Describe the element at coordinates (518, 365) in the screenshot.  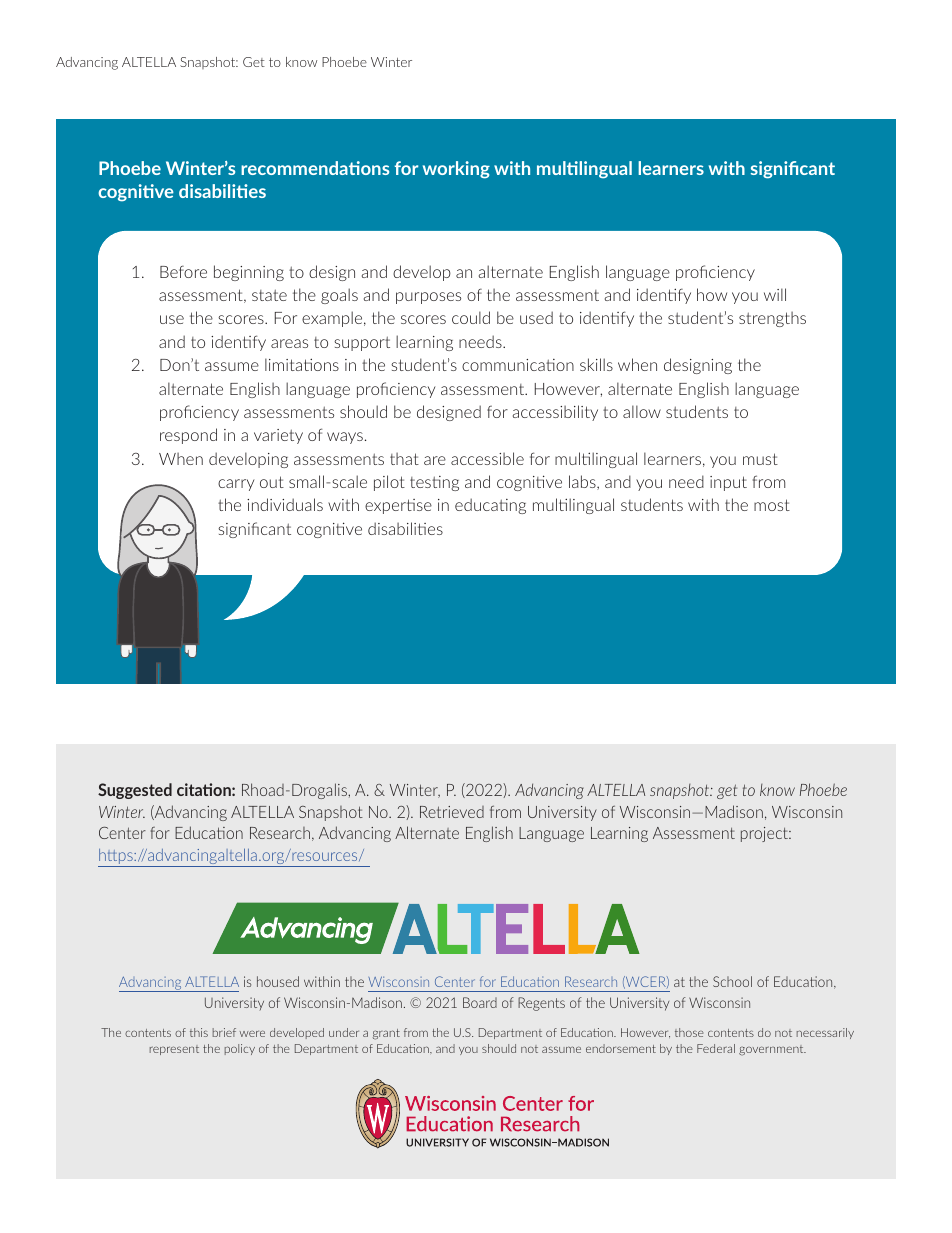
I see `communication` at that location.
